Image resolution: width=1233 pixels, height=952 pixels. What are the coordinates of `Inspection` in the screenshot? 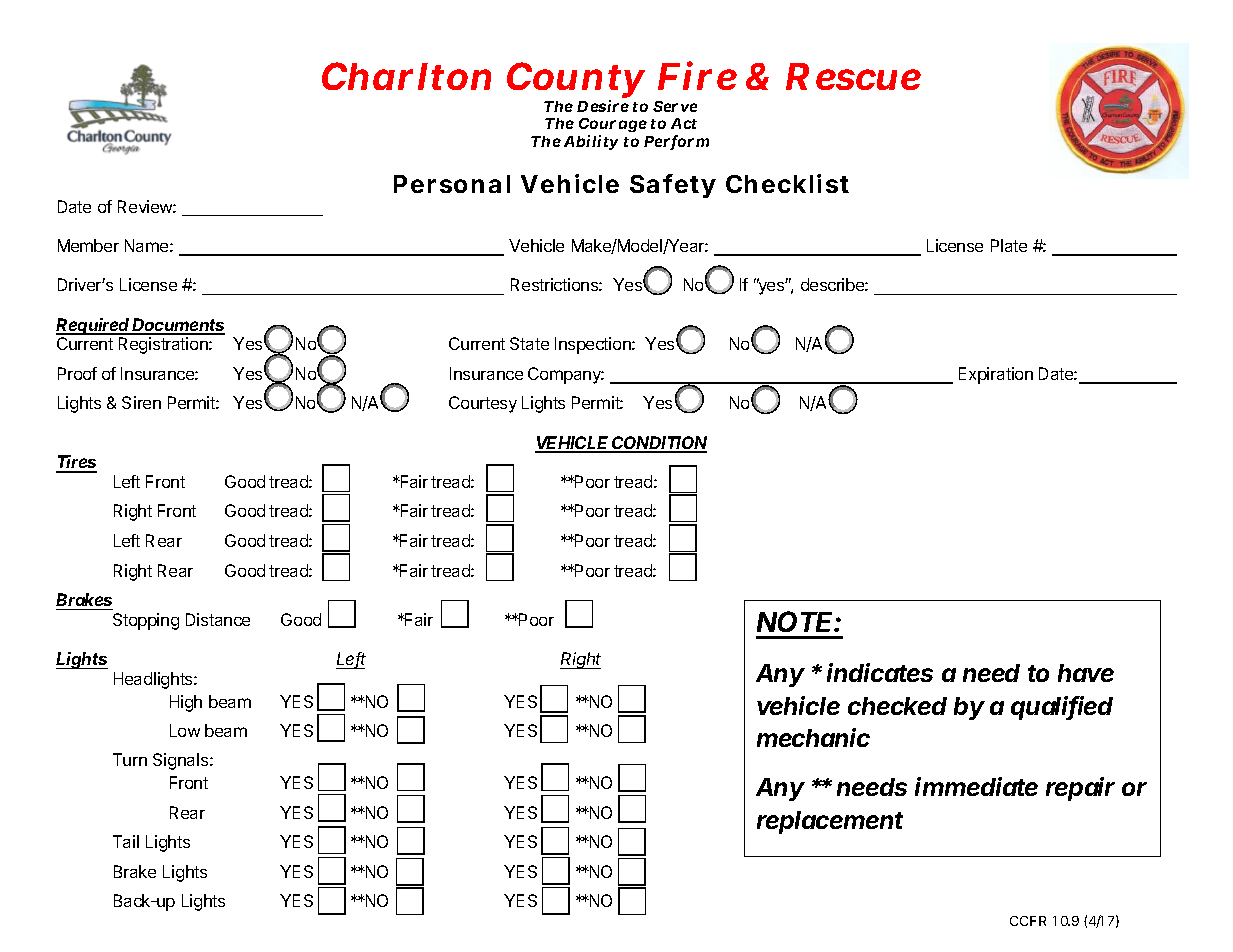 It's located at (594, 345).
